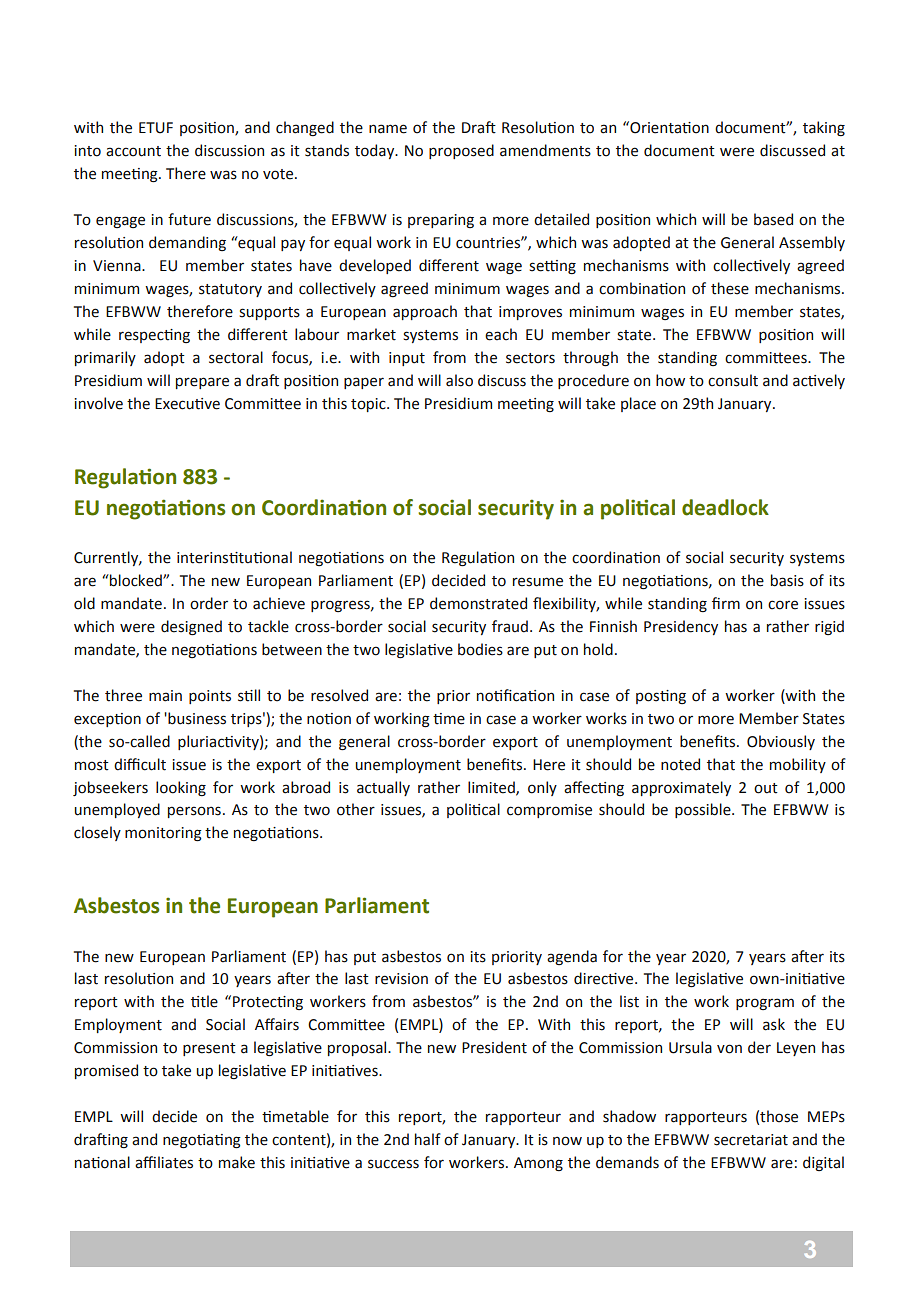  Describe the element at coordinates (133, 151) in the document. I see `account` at that location.
